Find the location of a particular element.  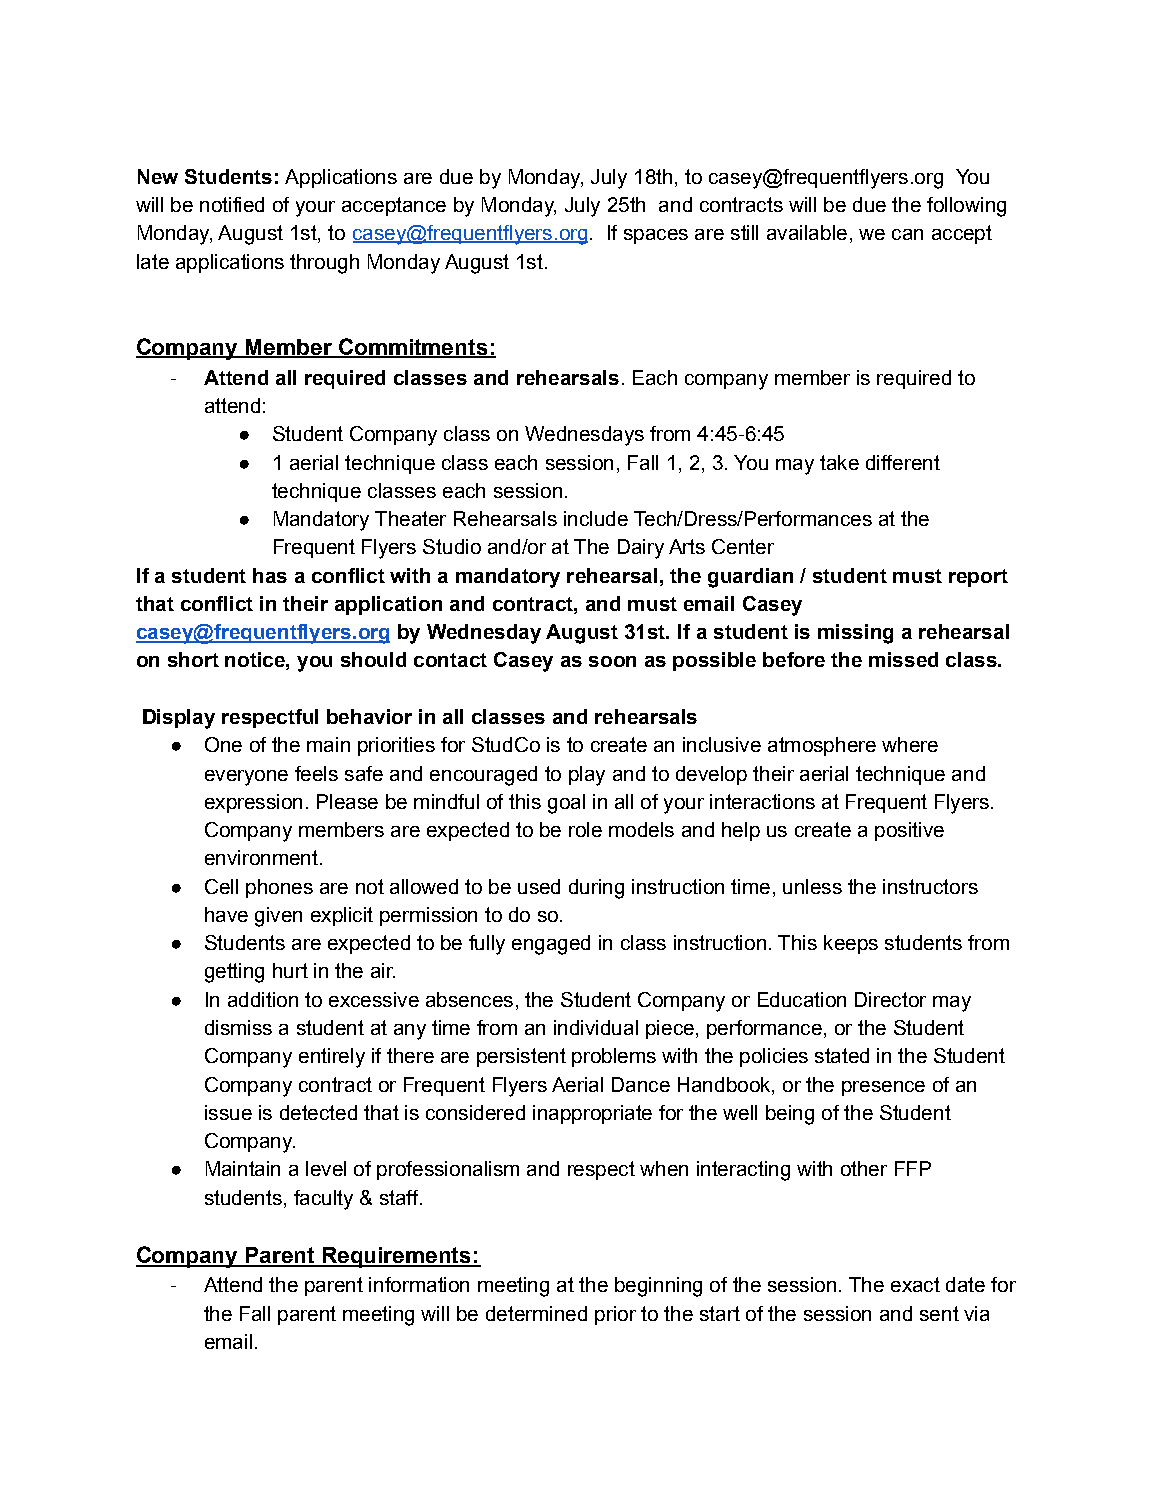

goal is located at coordinates (566, 804).
